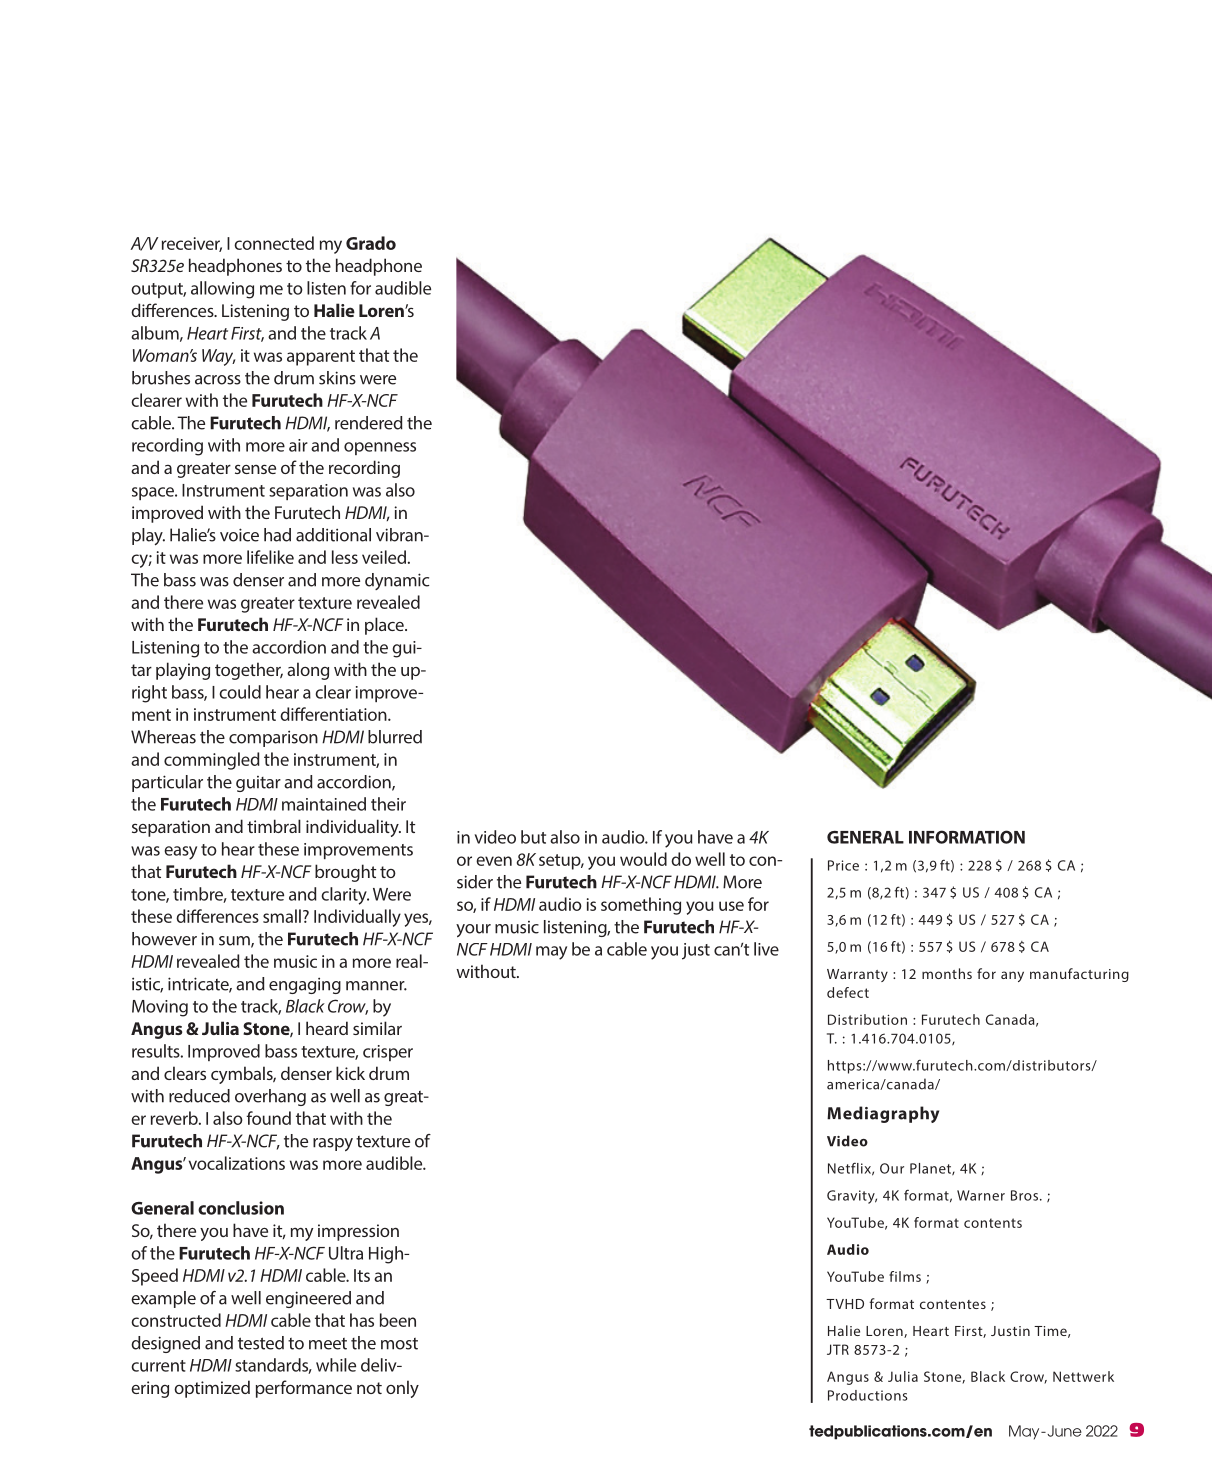  What do you see at coordinates (947, 973) in the document?
I see `months` at bounding box center [947, 973].
